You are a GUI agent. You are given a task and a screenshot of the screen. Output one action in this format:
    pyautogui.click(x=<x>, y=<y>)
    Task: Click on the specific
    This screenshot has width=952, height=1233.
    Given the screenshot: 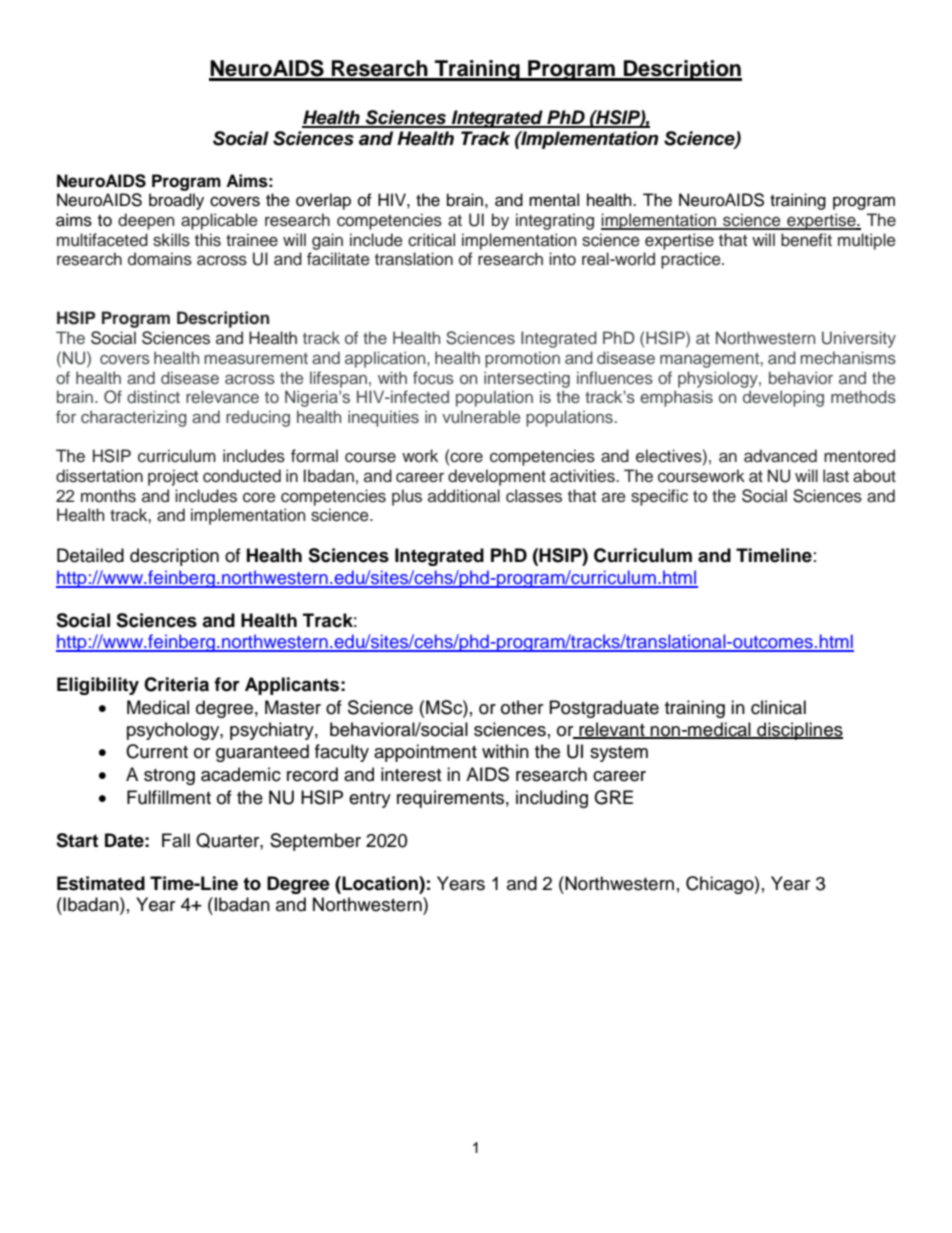 What is the action you would take?
    pyautogui.click(x=659, y=497)
